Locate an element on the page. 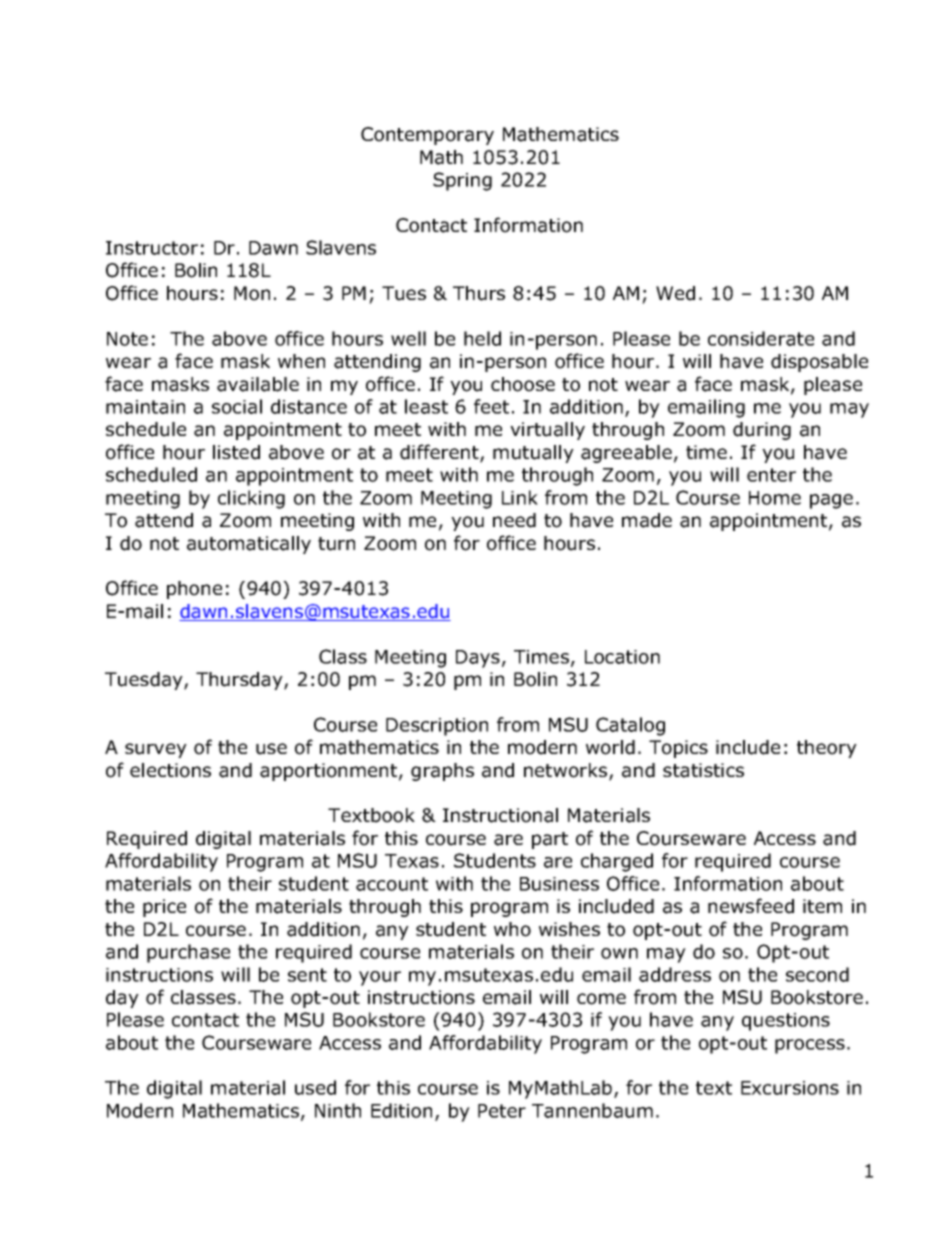 The width and height of the page is (952, 1233). newsfeed is located at coordinates (751, 906).
